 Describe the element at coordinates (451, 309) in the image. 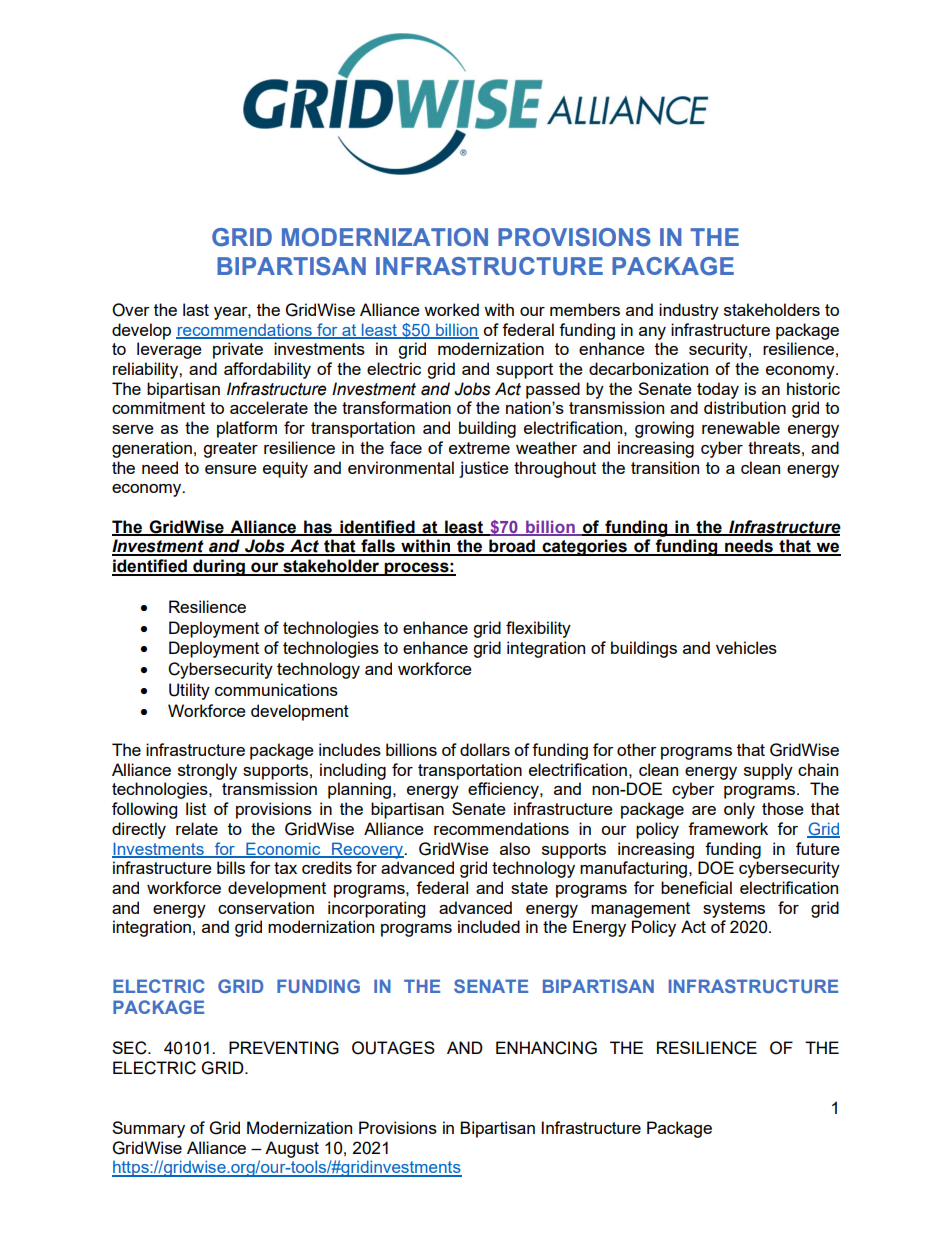

I see `worked` at that location.
